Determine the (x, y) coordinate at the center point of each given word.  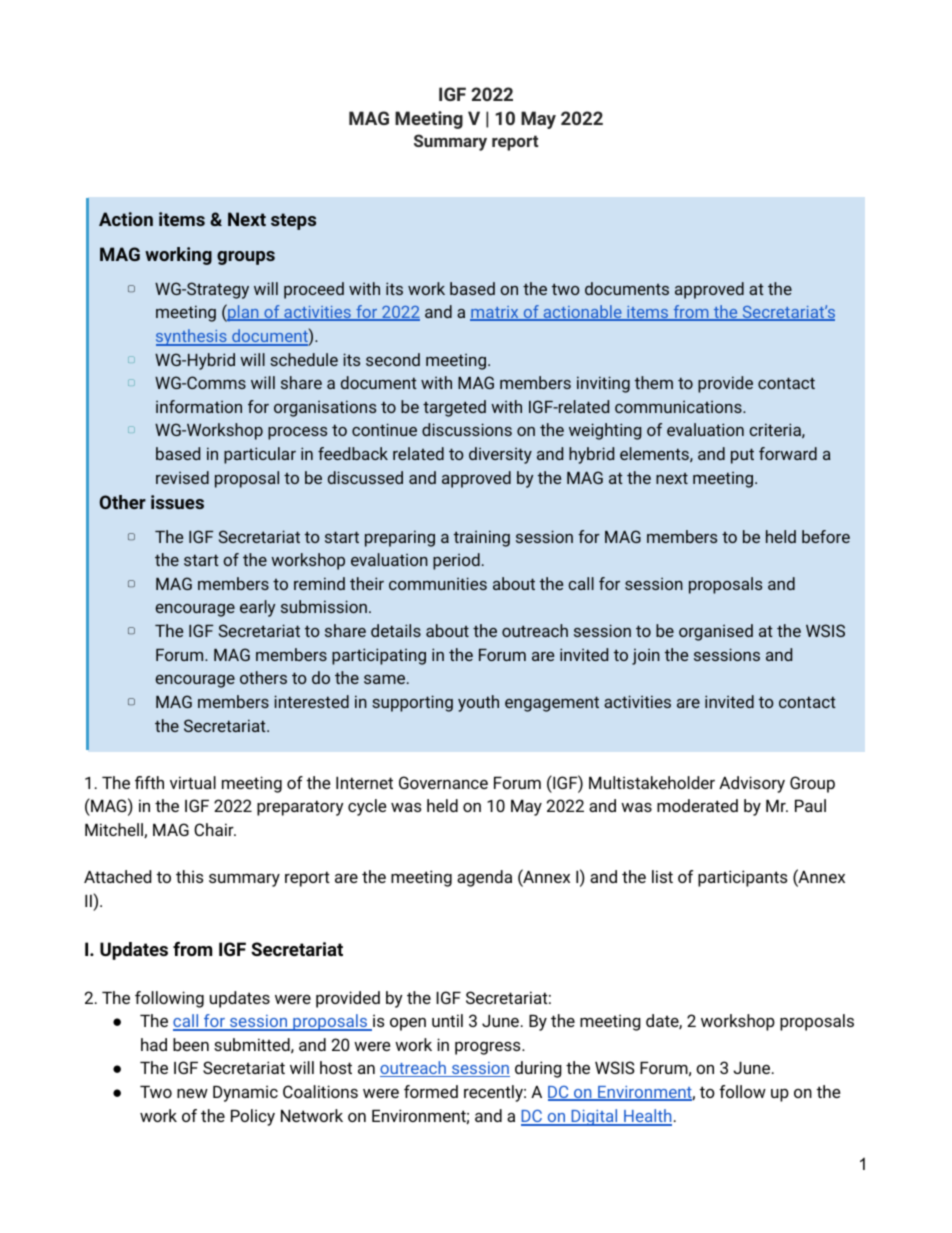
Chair (215, 829)
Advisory (752, 784)
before (826, 536)
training (482, 538)
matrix (495, 313)
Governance (443, 782)
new (192, 1093)
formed (431, 1091)
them (654, 382)
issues (177, 502)
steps (293, 221)
